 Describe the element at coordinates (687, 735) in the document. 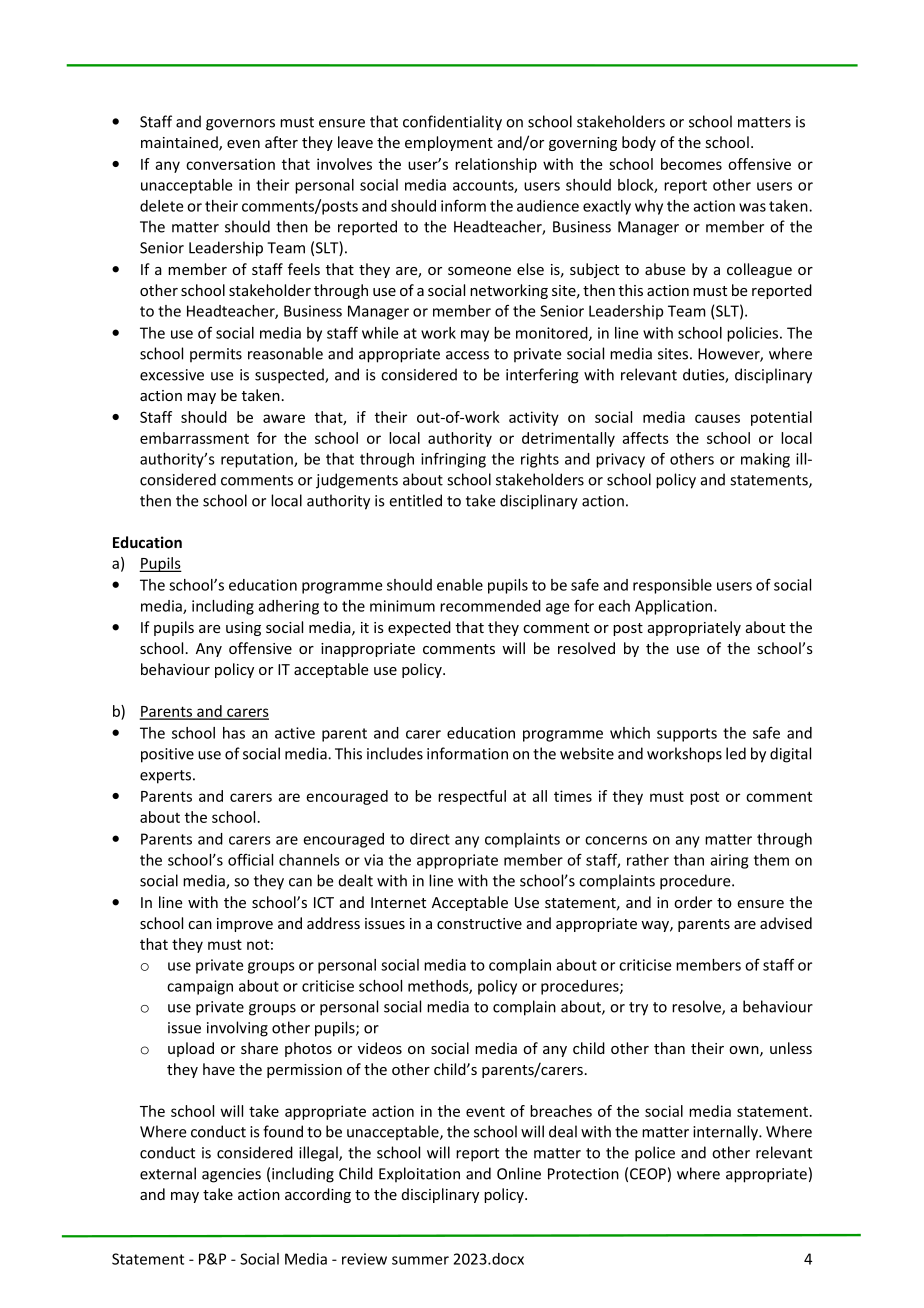

I see `supports` at that location.
